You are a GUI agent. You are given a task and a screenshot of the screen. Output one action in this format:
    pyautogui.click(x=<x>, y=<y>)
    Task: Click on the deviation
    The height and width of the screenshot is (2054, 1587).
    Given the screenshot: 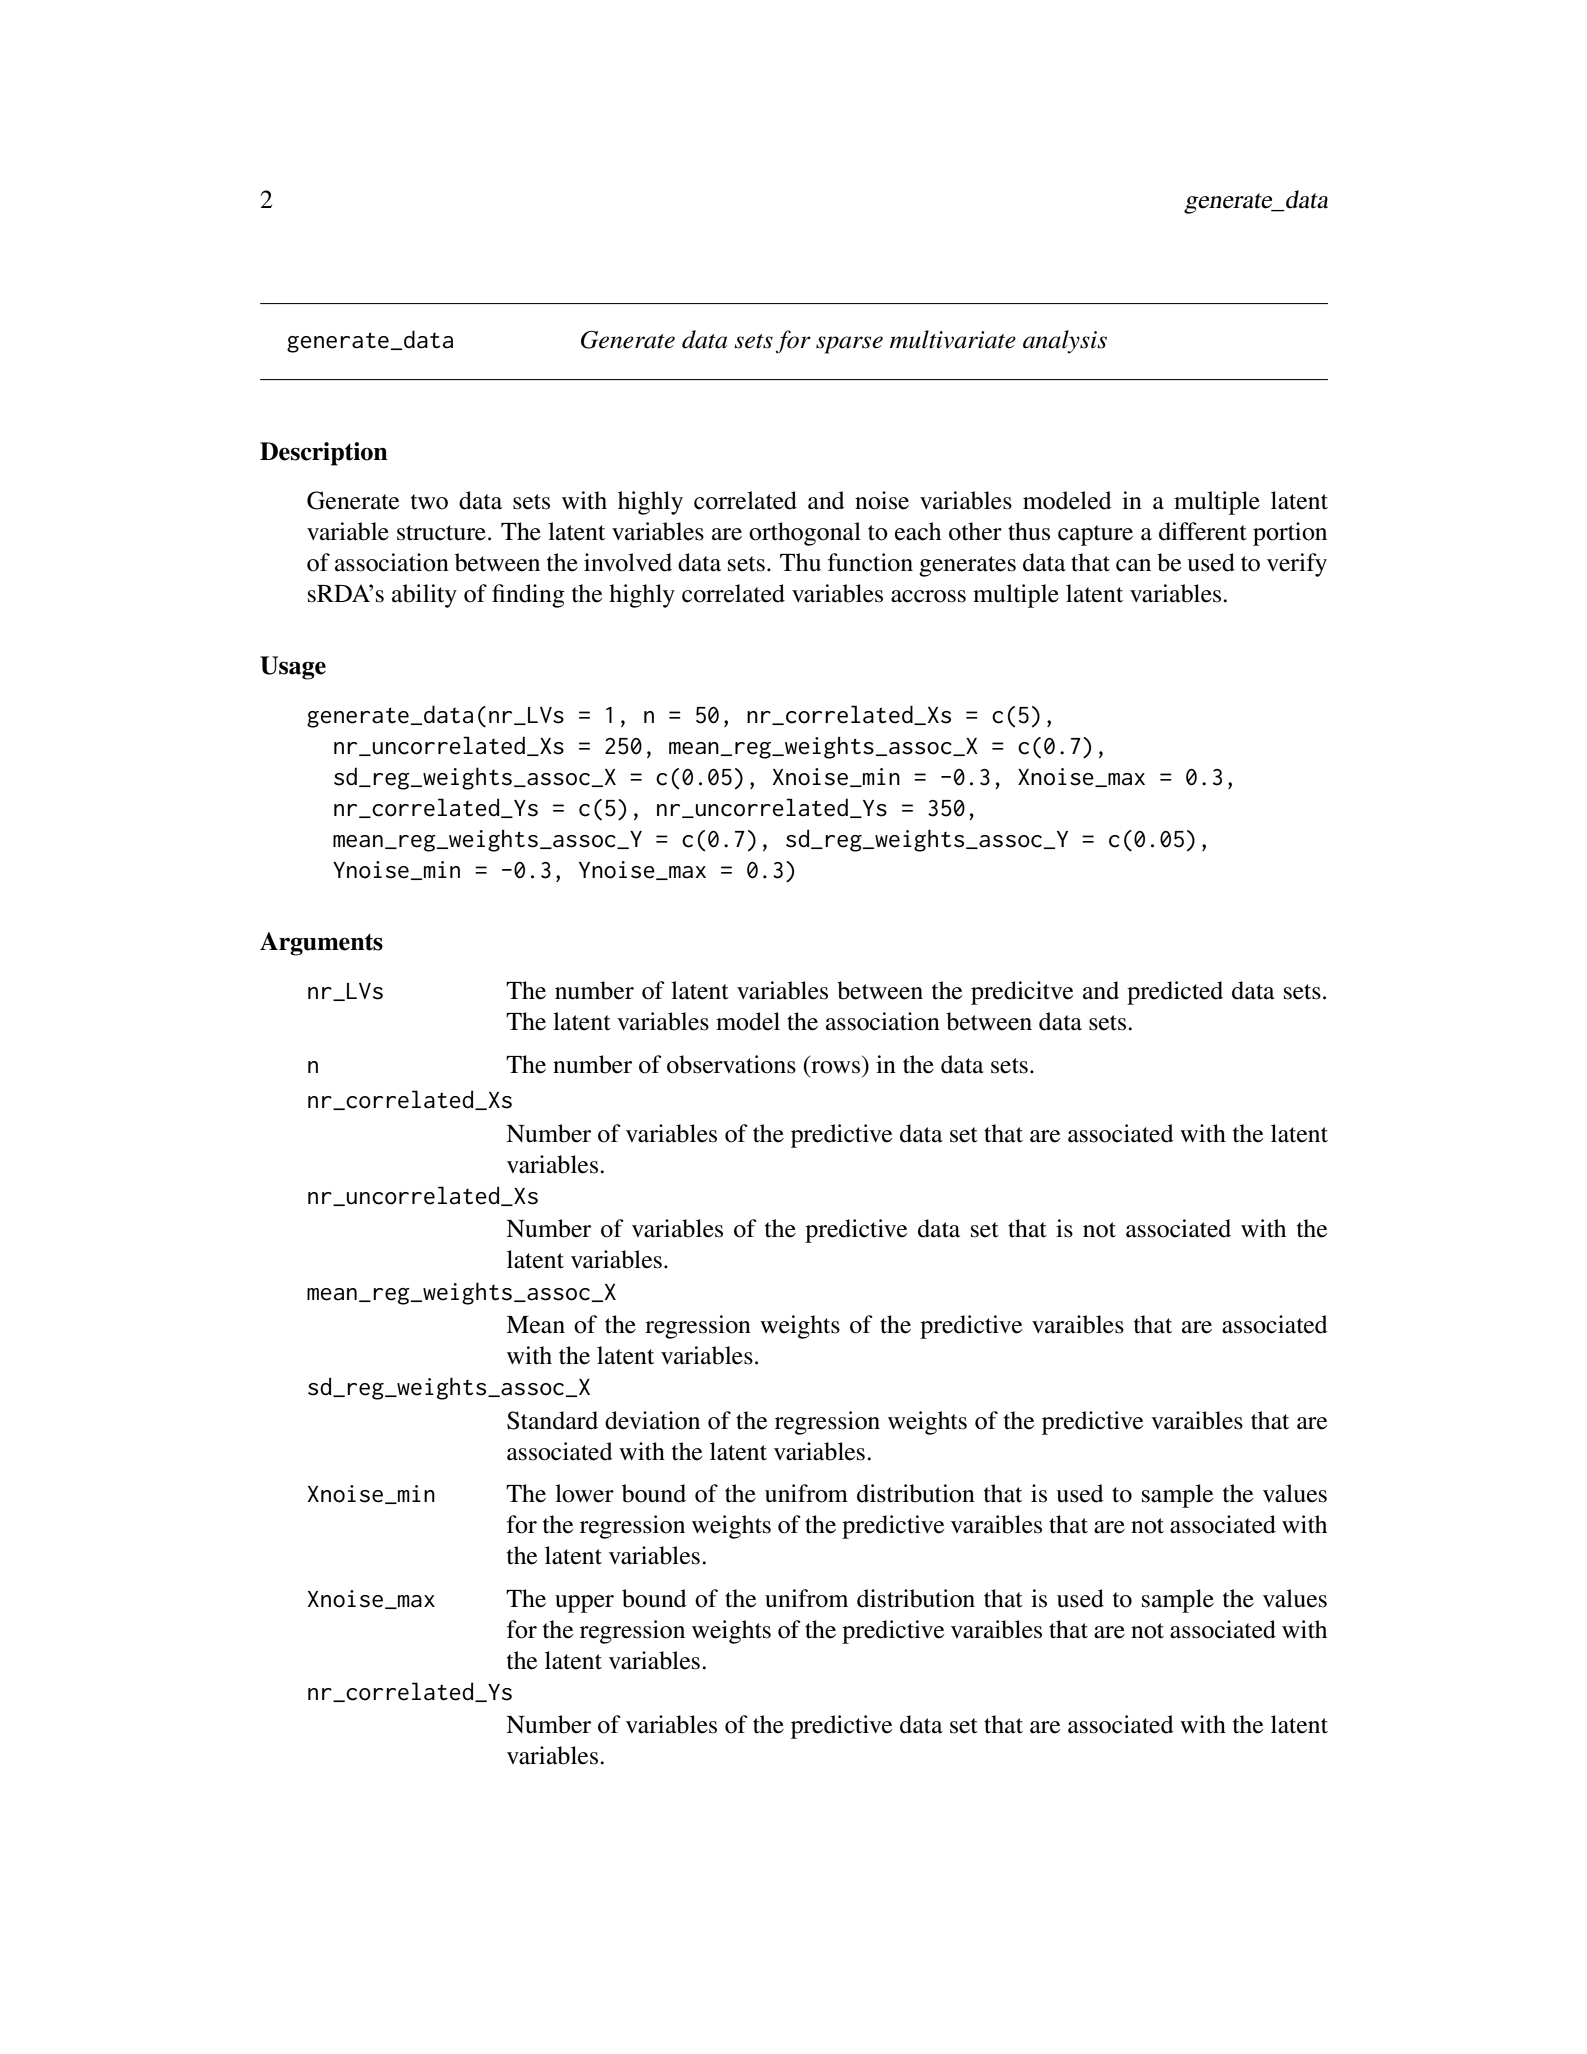 What is the action you would take?
    pyautogui.click(x=652, y=1420)
